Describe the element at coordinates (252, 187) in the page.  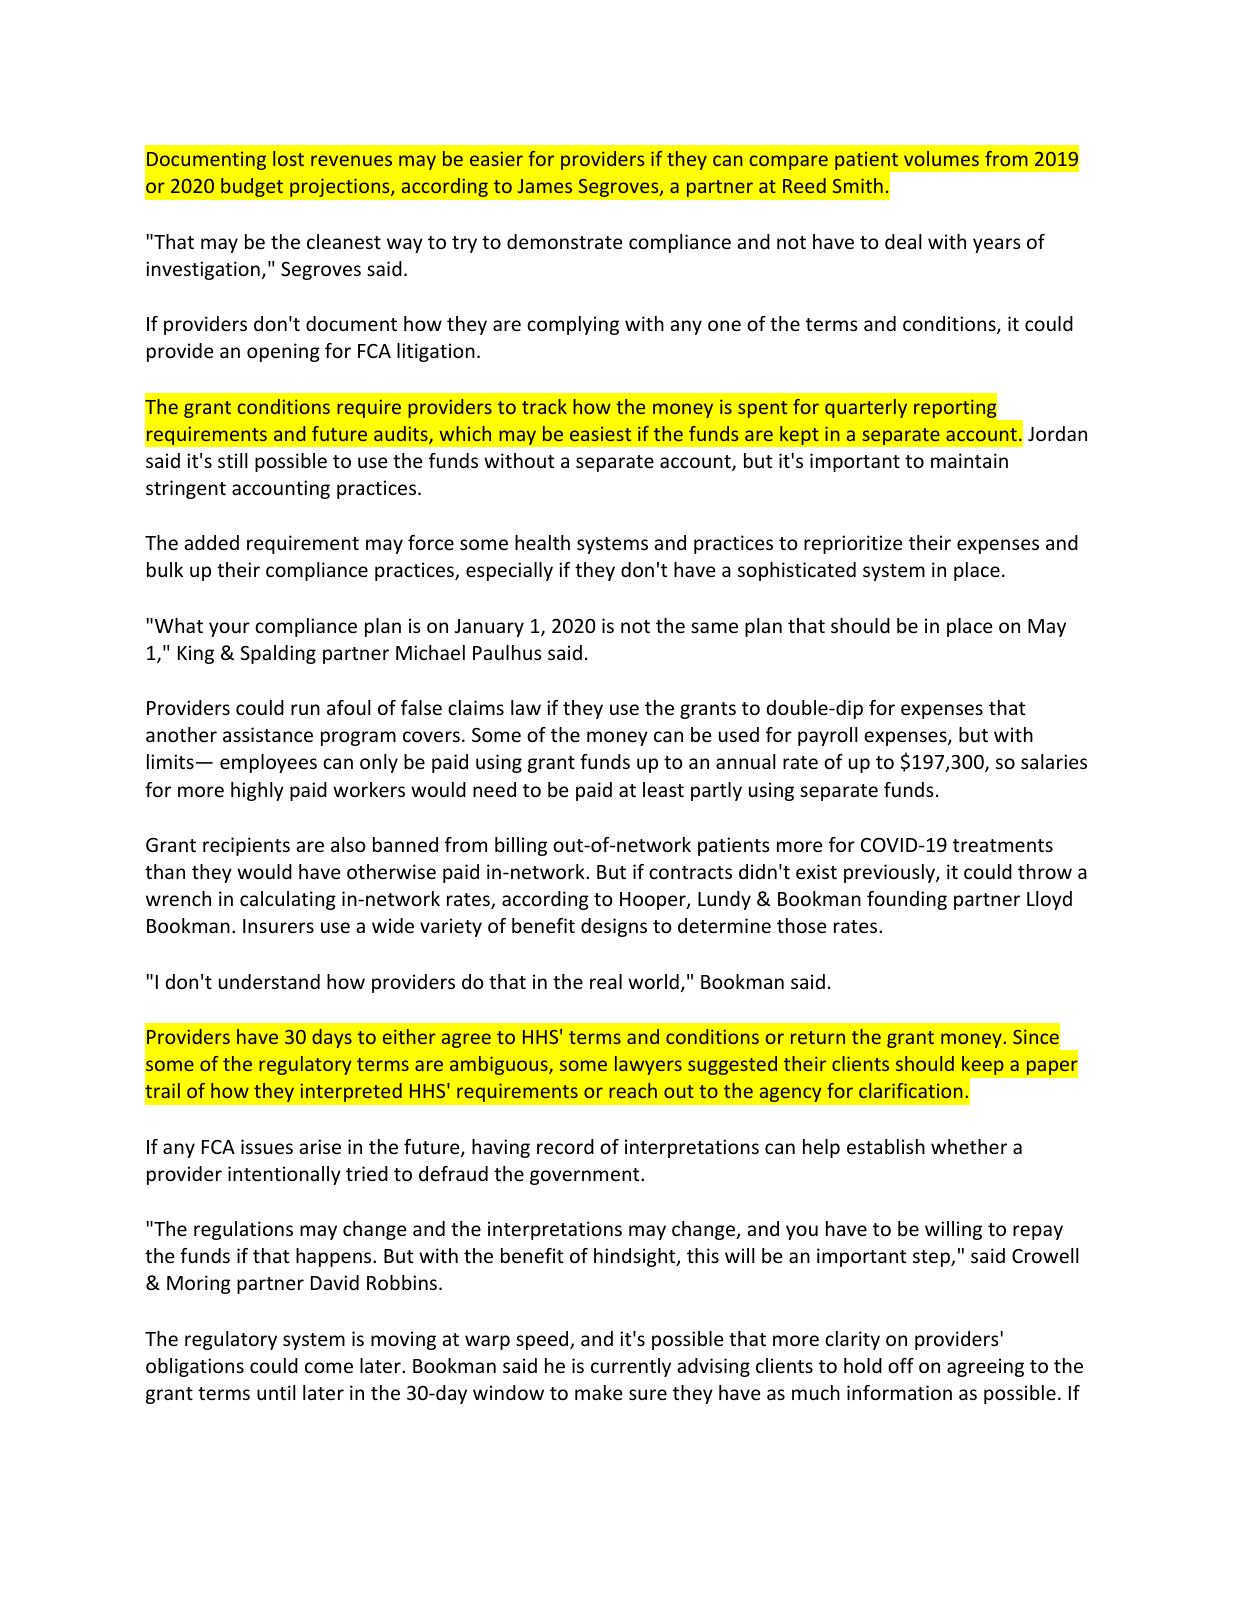
I see `budget` at that location.
